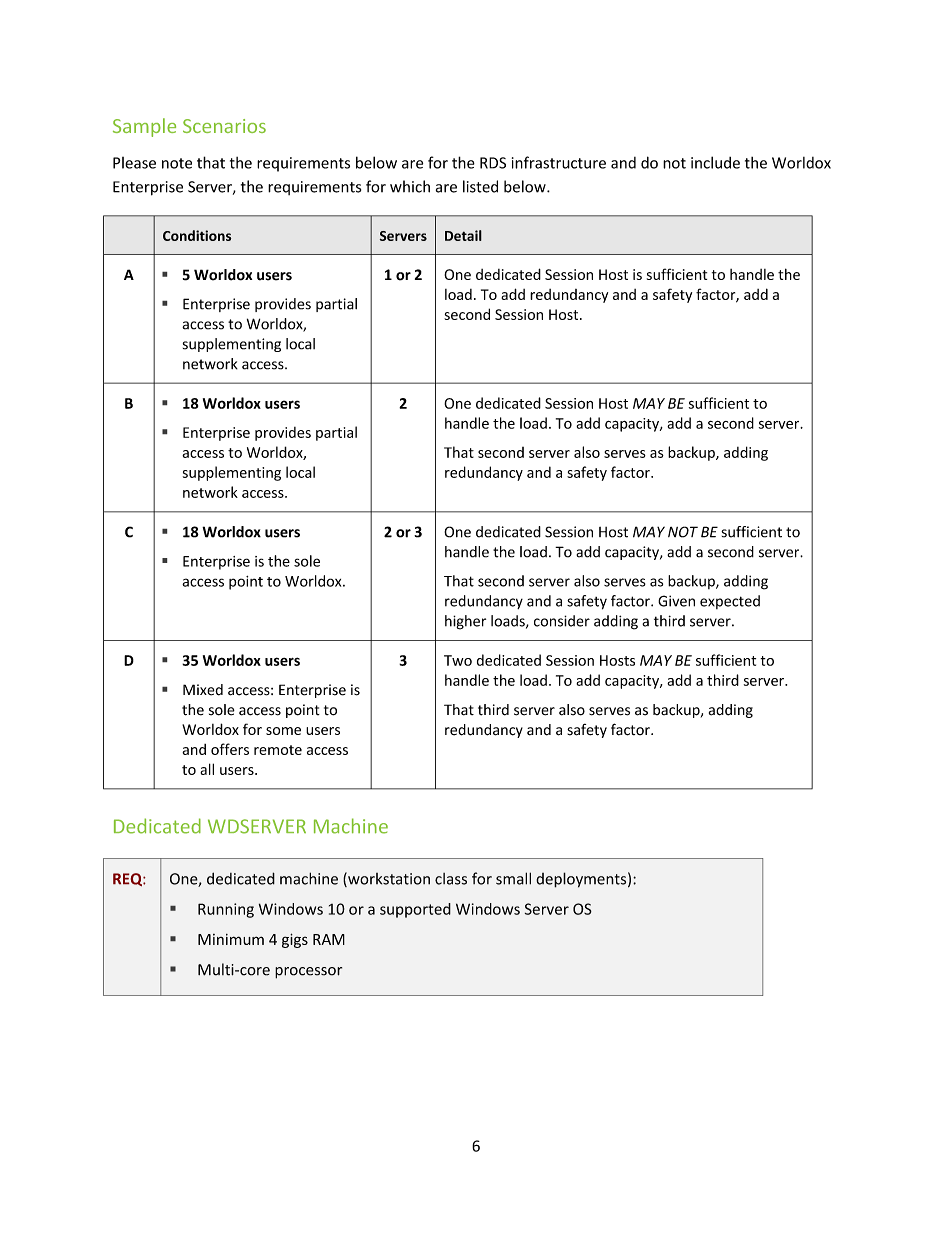 The height and width of the screenshot is (1233, 952). Describe the element at coordinates (197, 235) in the screenshot. I see `Conditions` at that location.
